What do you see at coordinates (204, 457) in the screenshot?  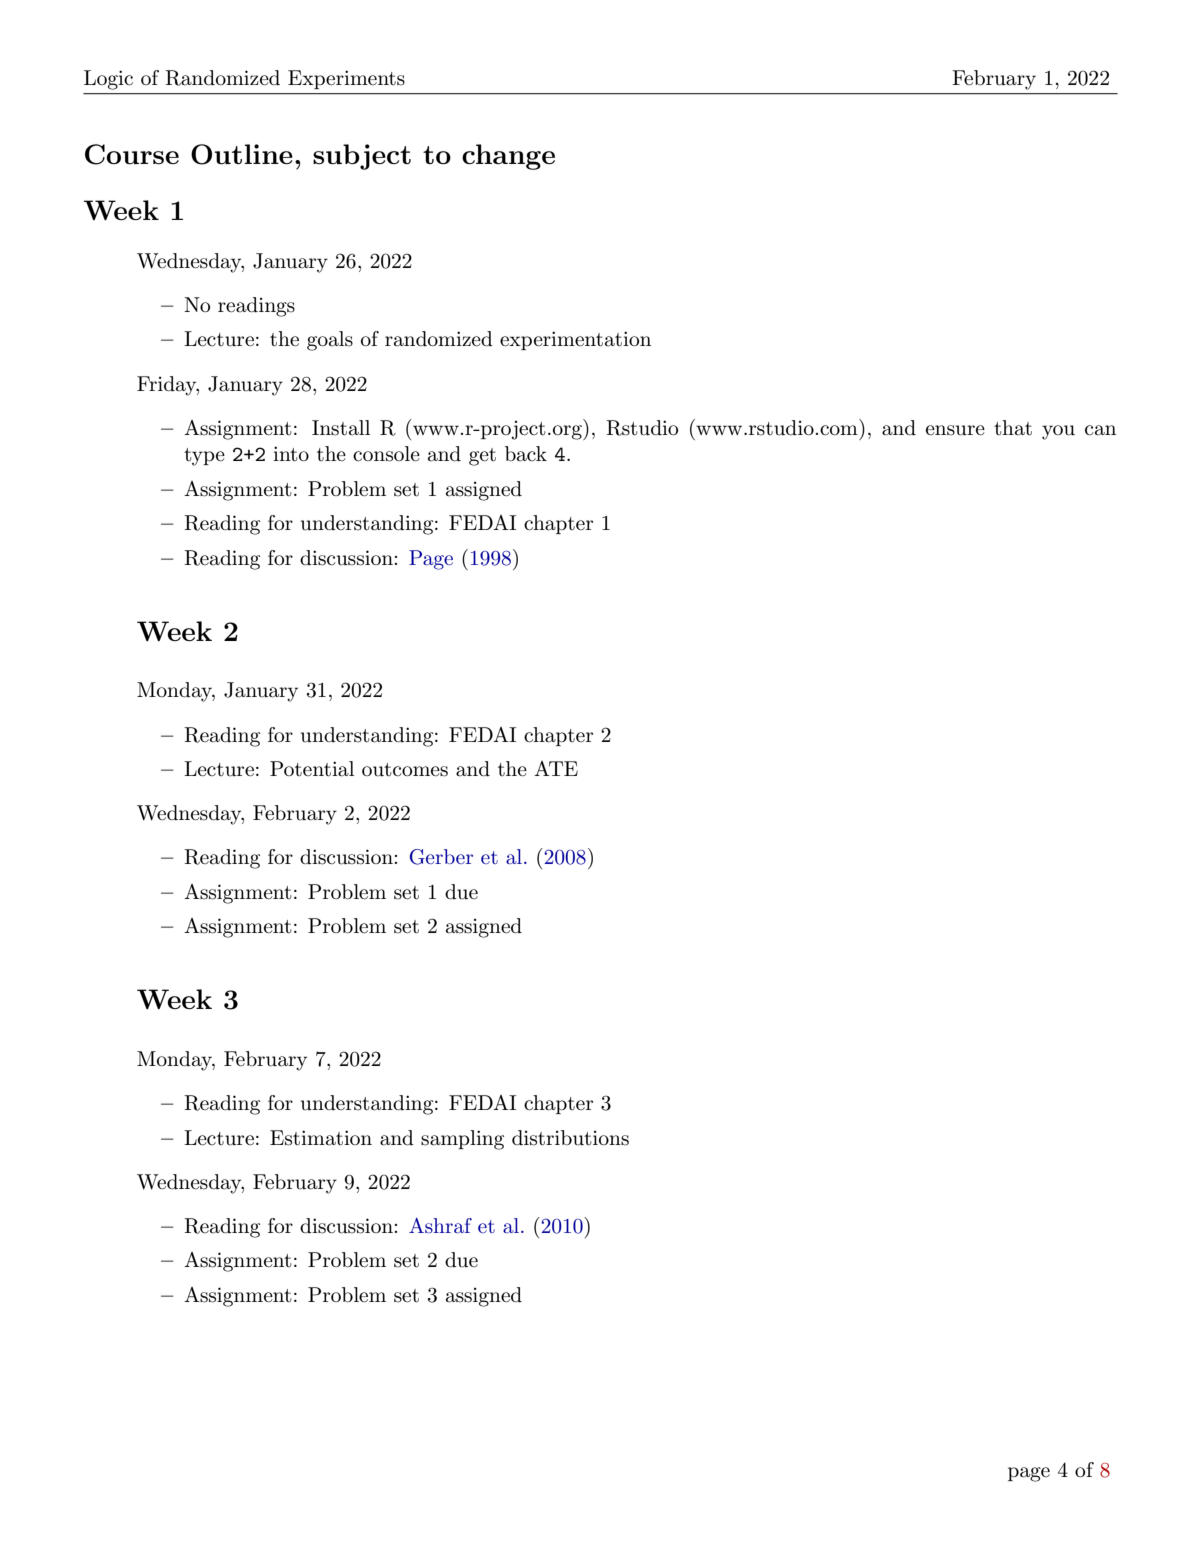 I see `type` at bounding box center [204, 457].
